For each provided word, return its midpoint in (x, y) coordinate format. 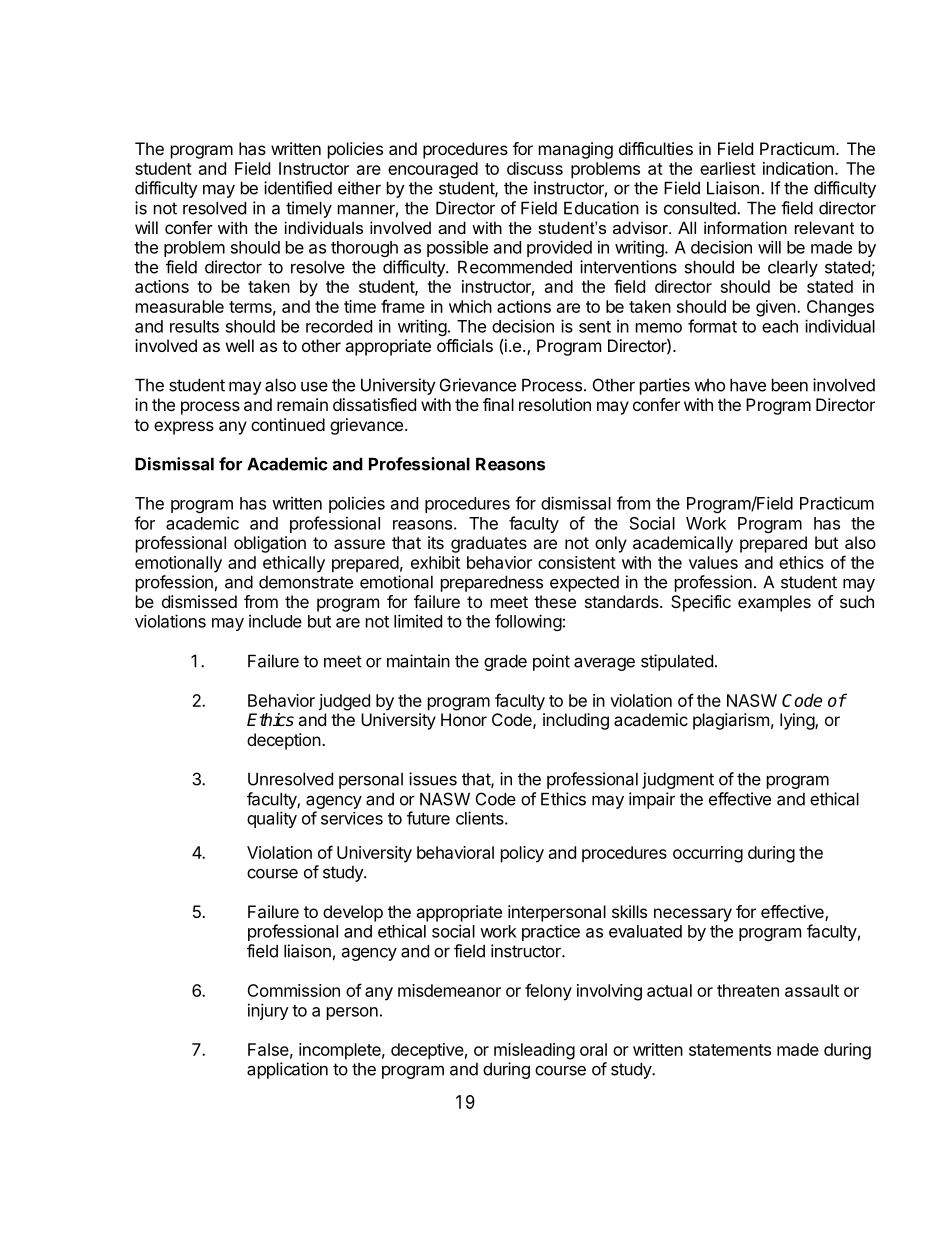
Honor (464, 719)
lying (798, 721)
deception (284, 741)
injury (268, 1011)
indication (798, 168)
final (498, 404)
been (790, 385)
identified (298, 188)
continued (288, 424)
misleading (534, 1051)
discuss (535, 168)
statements (730, 1050)
